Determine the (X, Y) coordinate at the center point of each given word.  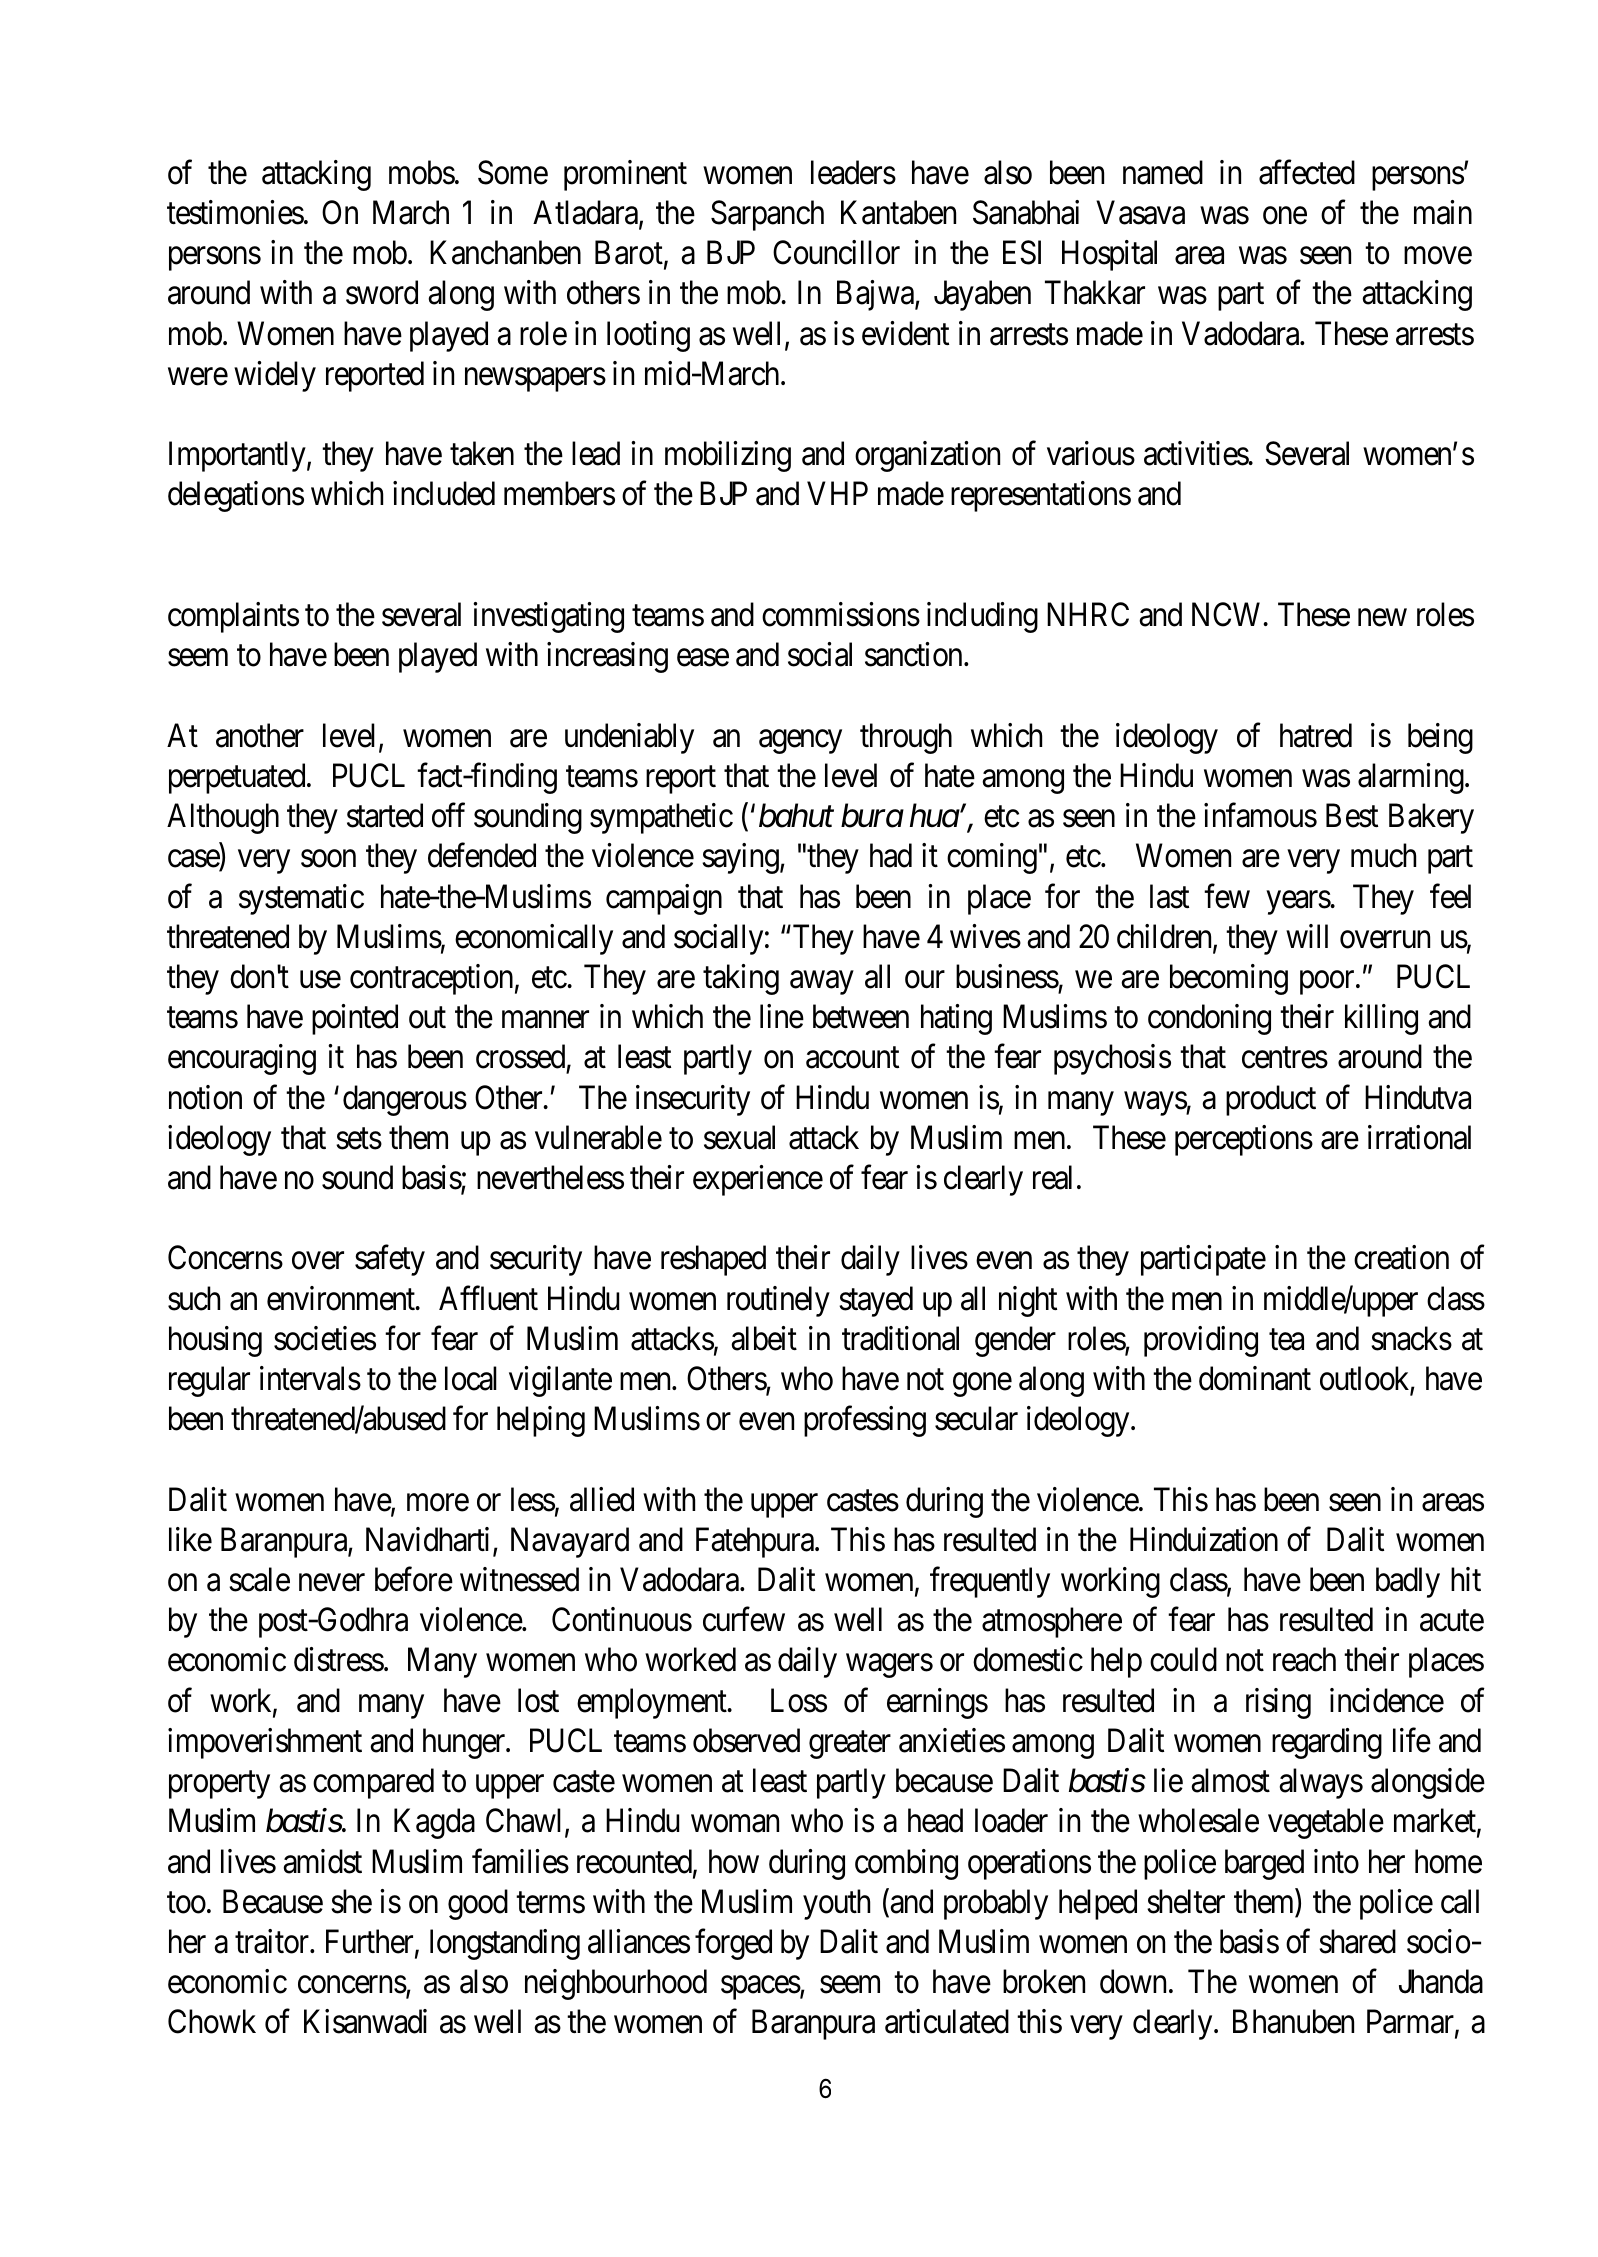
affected (1307, 172)
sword (382, 292)
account (852, 1058)
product (1271, 1100)
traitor (273, 1941)
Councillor (836, 252)
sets (359, 1139)
